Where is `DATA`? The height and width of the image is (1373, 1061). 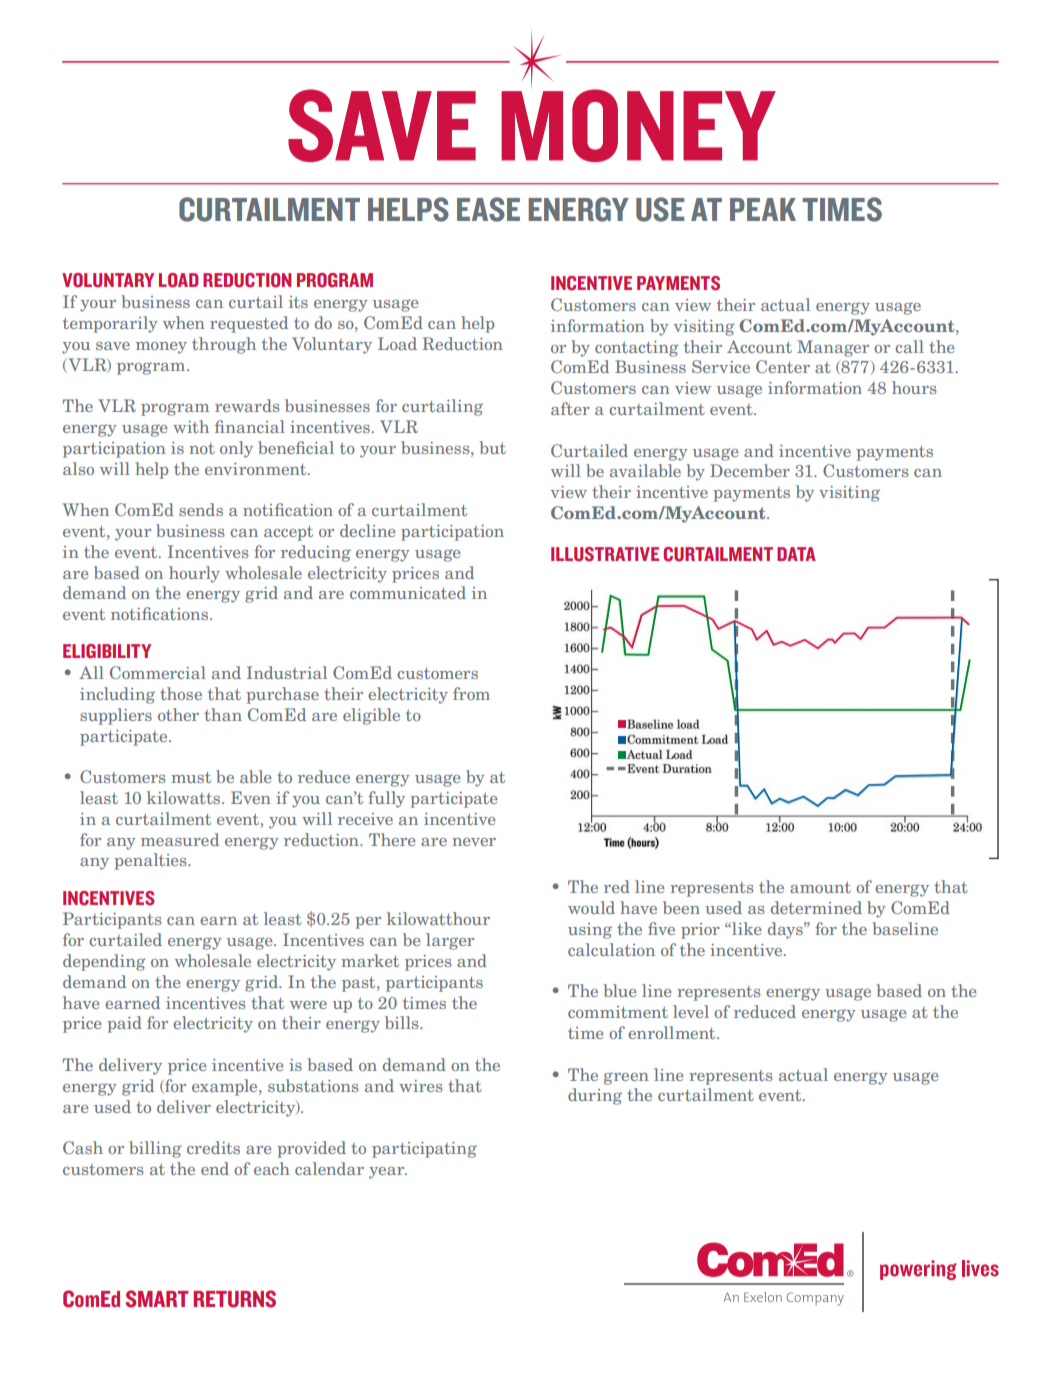 DATA is located at coordinates (796, 554).
